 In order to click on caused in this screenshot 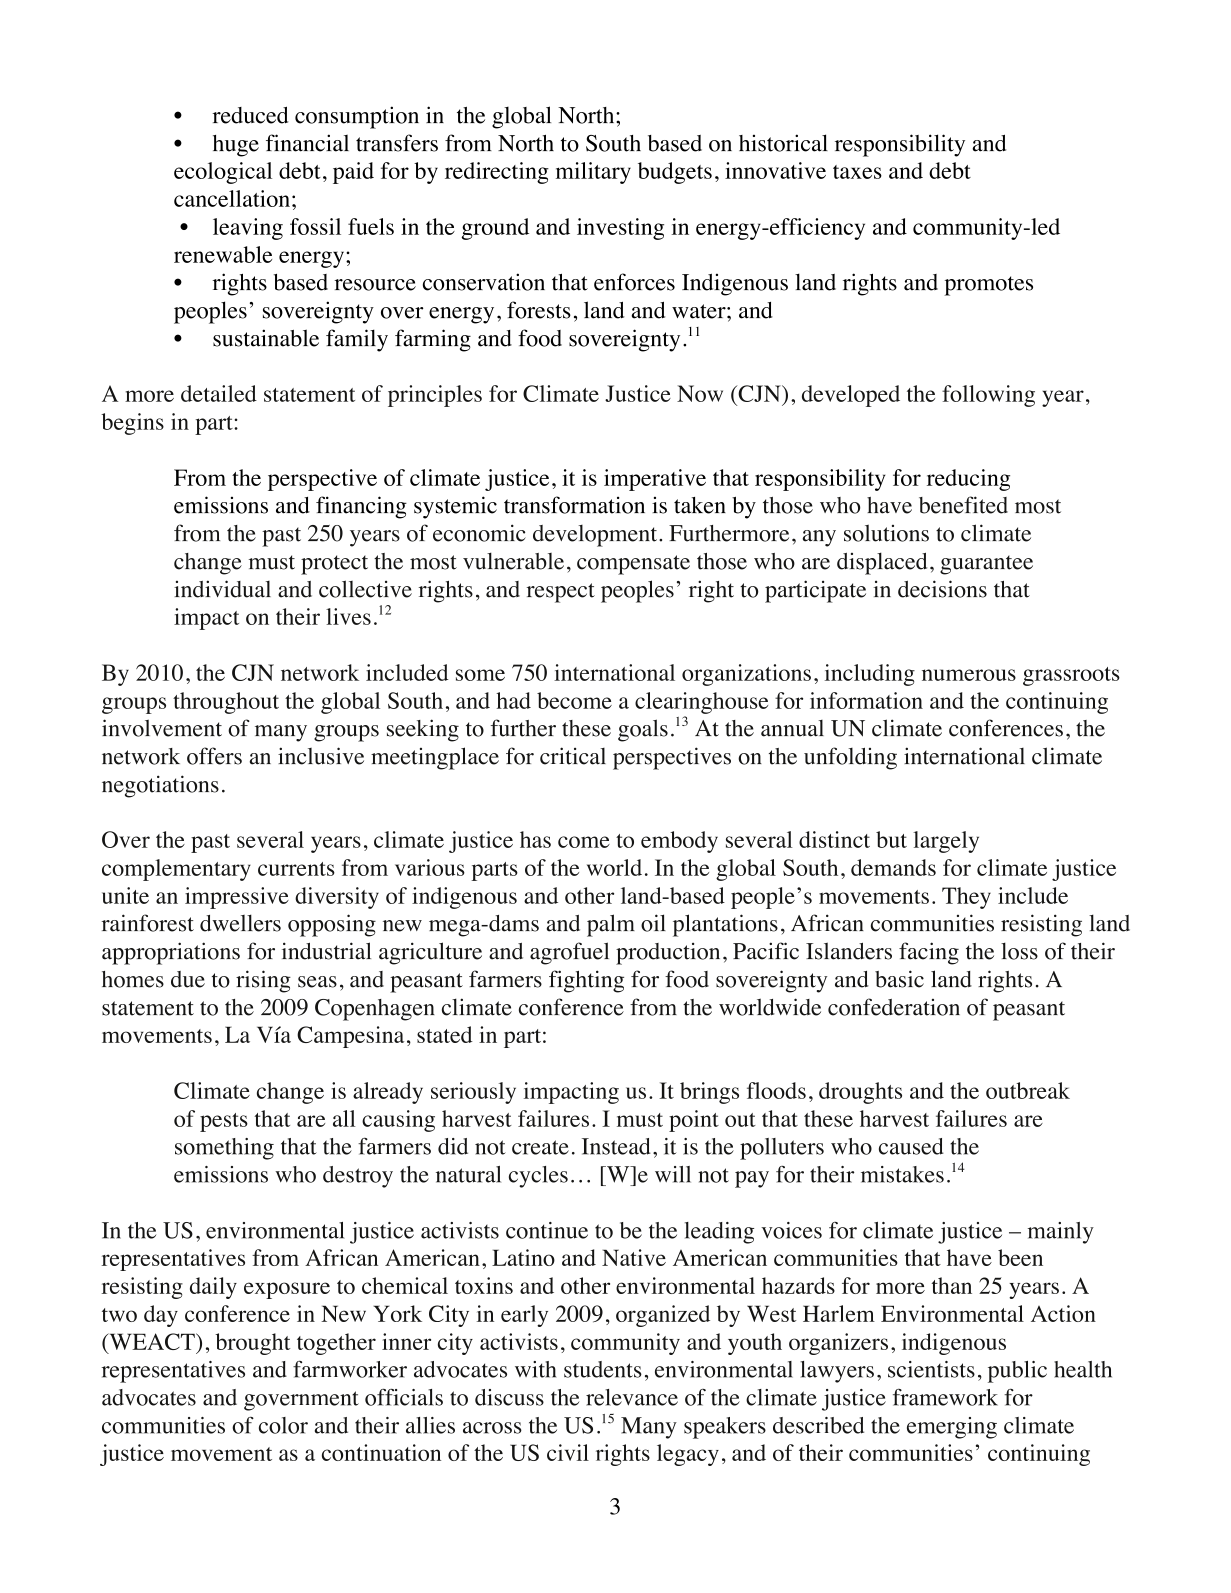, I will do `click(911, 1146)`.
